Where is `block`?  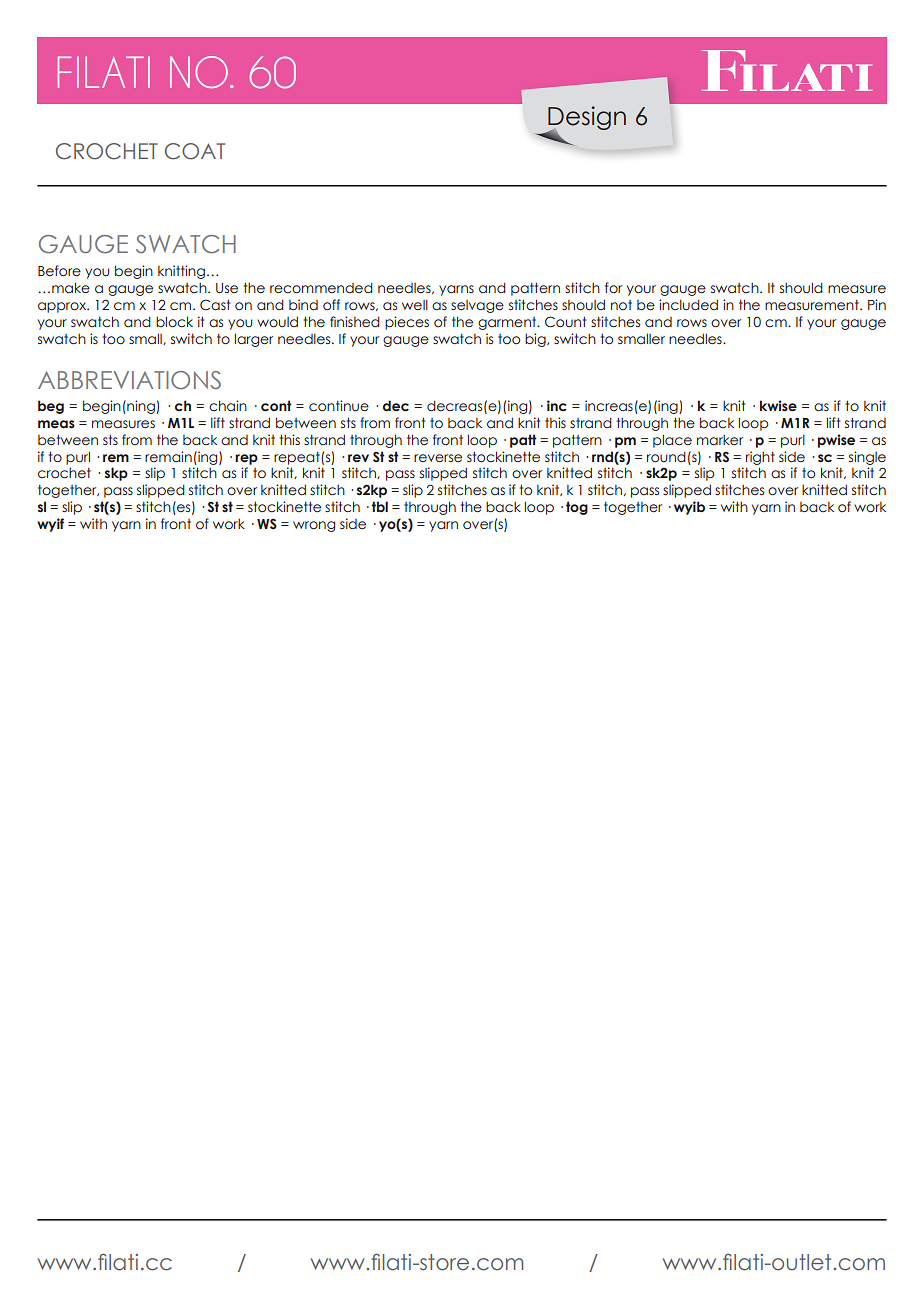
block is located at coordinates (174, 322).
